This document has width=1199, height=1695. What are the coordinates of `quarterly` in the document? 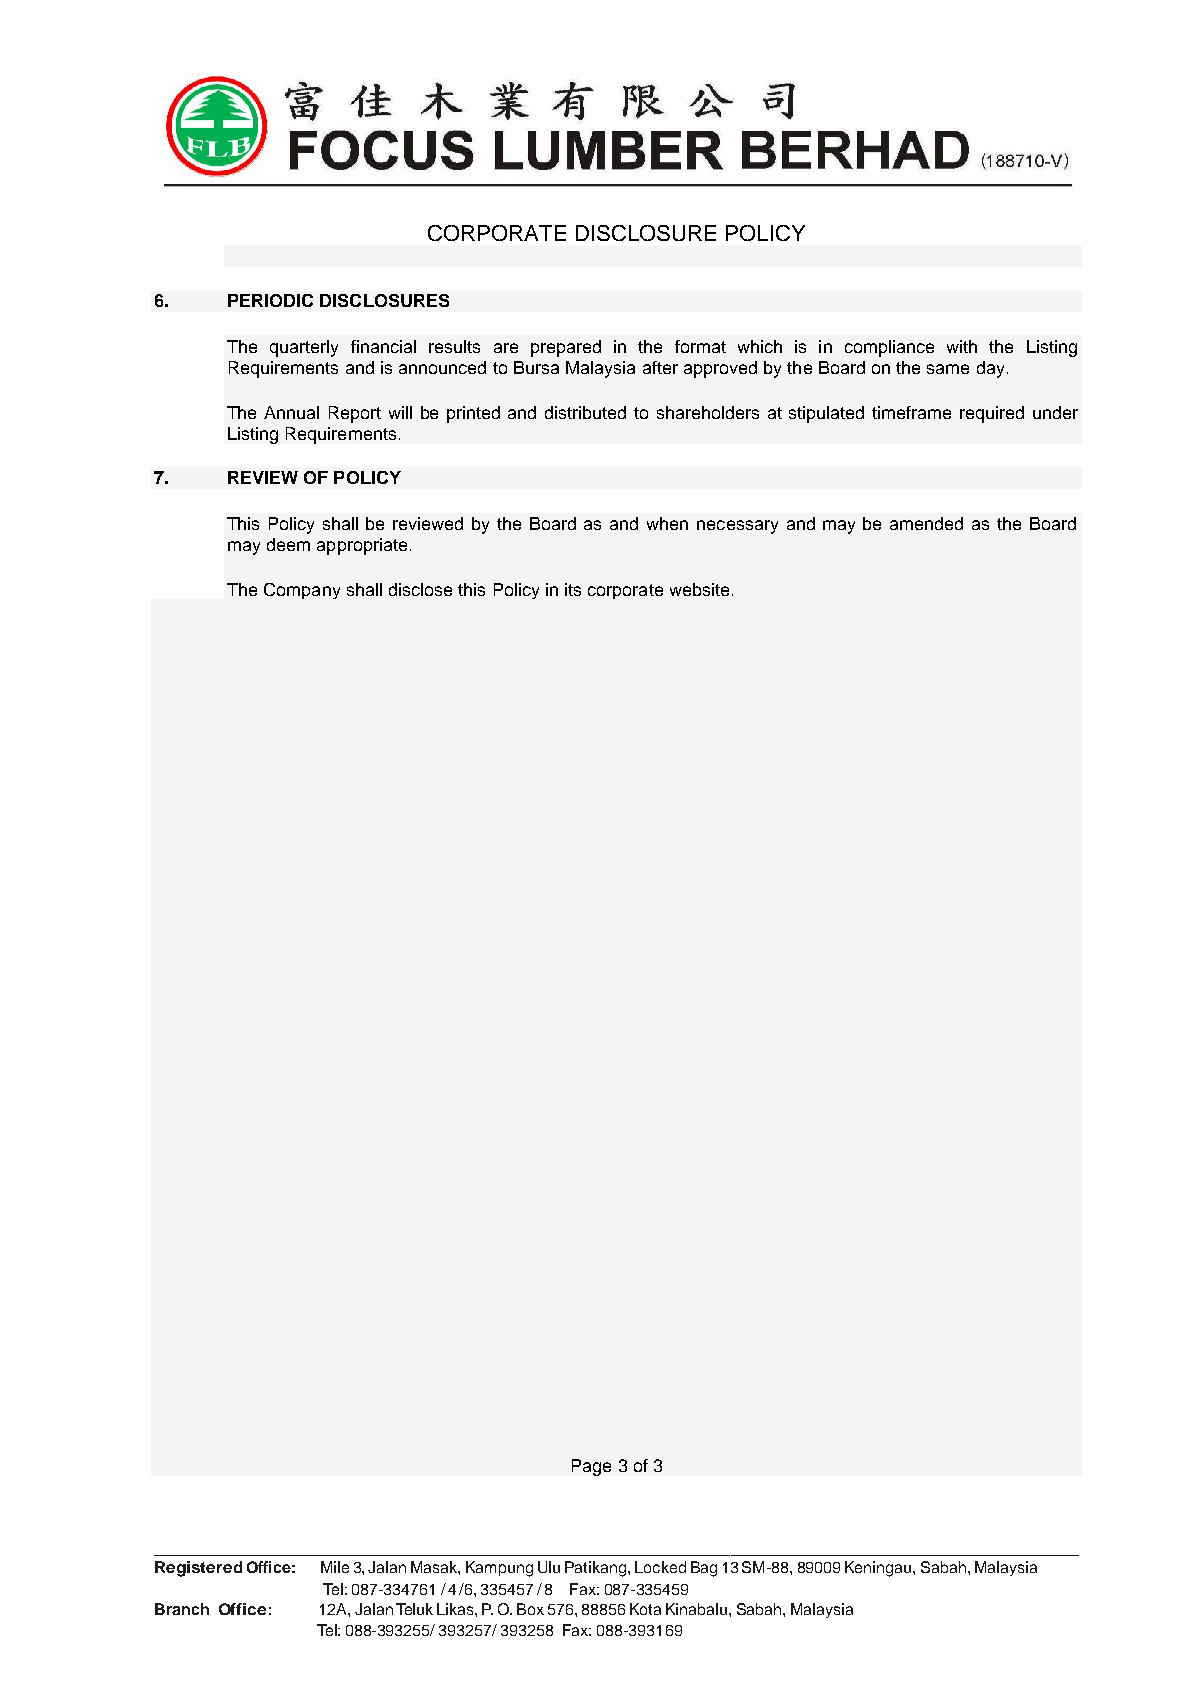 It's located at (304, 348).
